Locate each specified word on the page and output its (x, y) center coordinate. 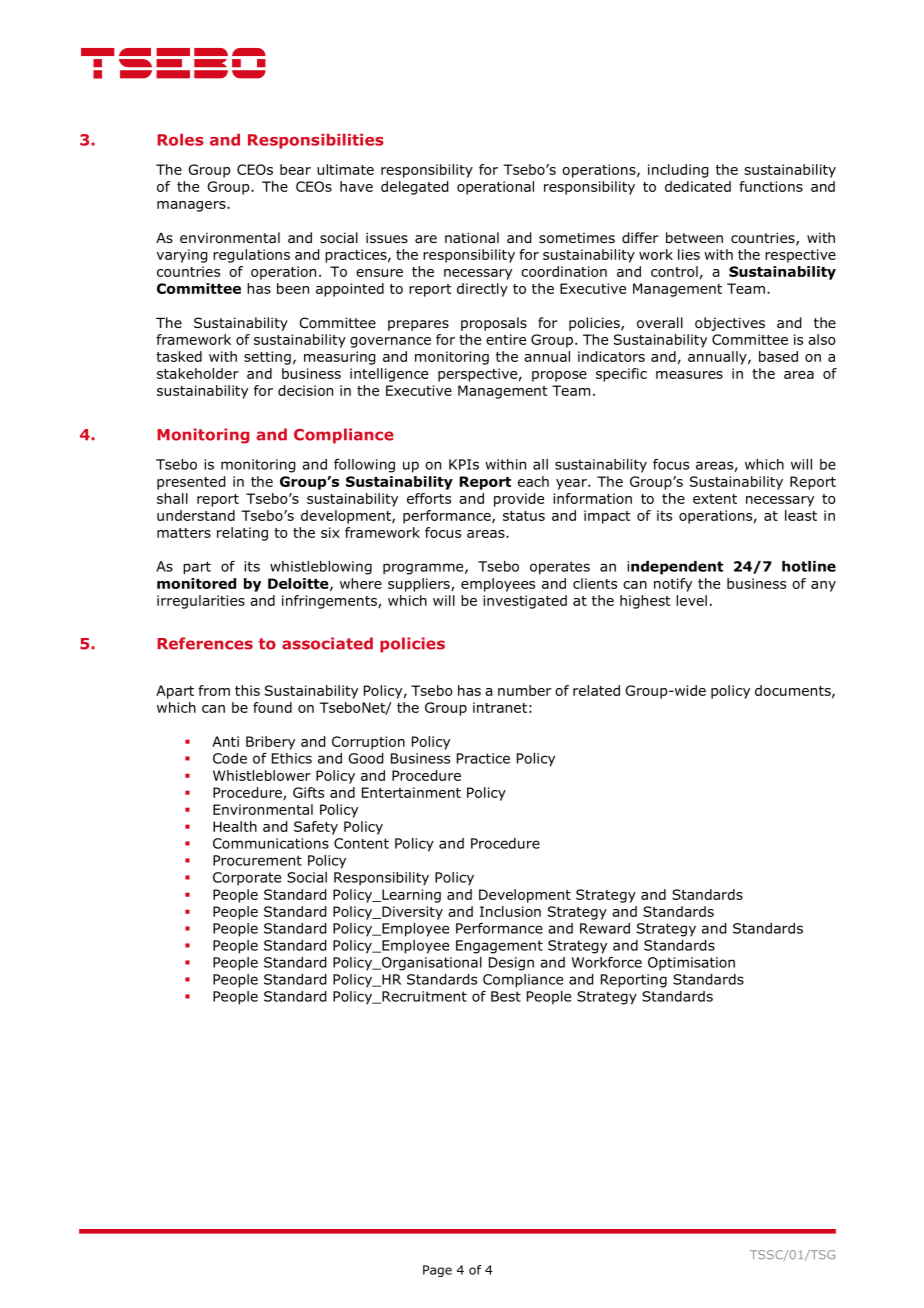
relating (242, 534)
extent (715, 499)
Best (506, 996)
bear (295, 169)
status (524, 516)
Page (437, 1271)
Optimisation (691, 964)
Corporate (247, 879)
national (472, 238)
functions (771, 186)
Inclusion (510, 911)
